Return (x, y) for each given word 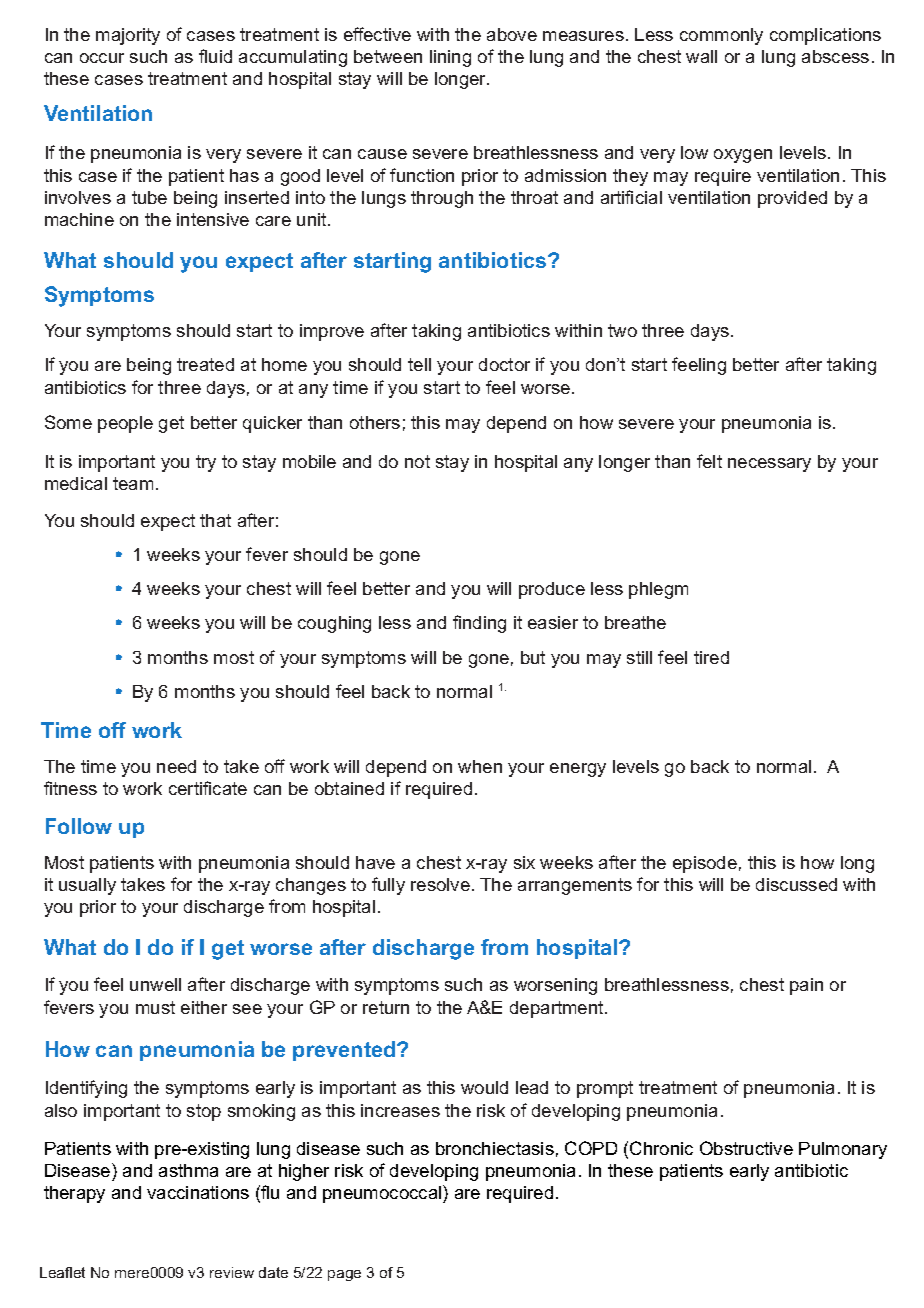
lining (450, 58)
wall (701, 56)
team (133, 483)
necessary (769, 465)
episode (705, 864)
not (417, 461)
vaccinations (198, 1192)
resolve (440, 884)
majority (128, 36)
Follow (79, 826)
